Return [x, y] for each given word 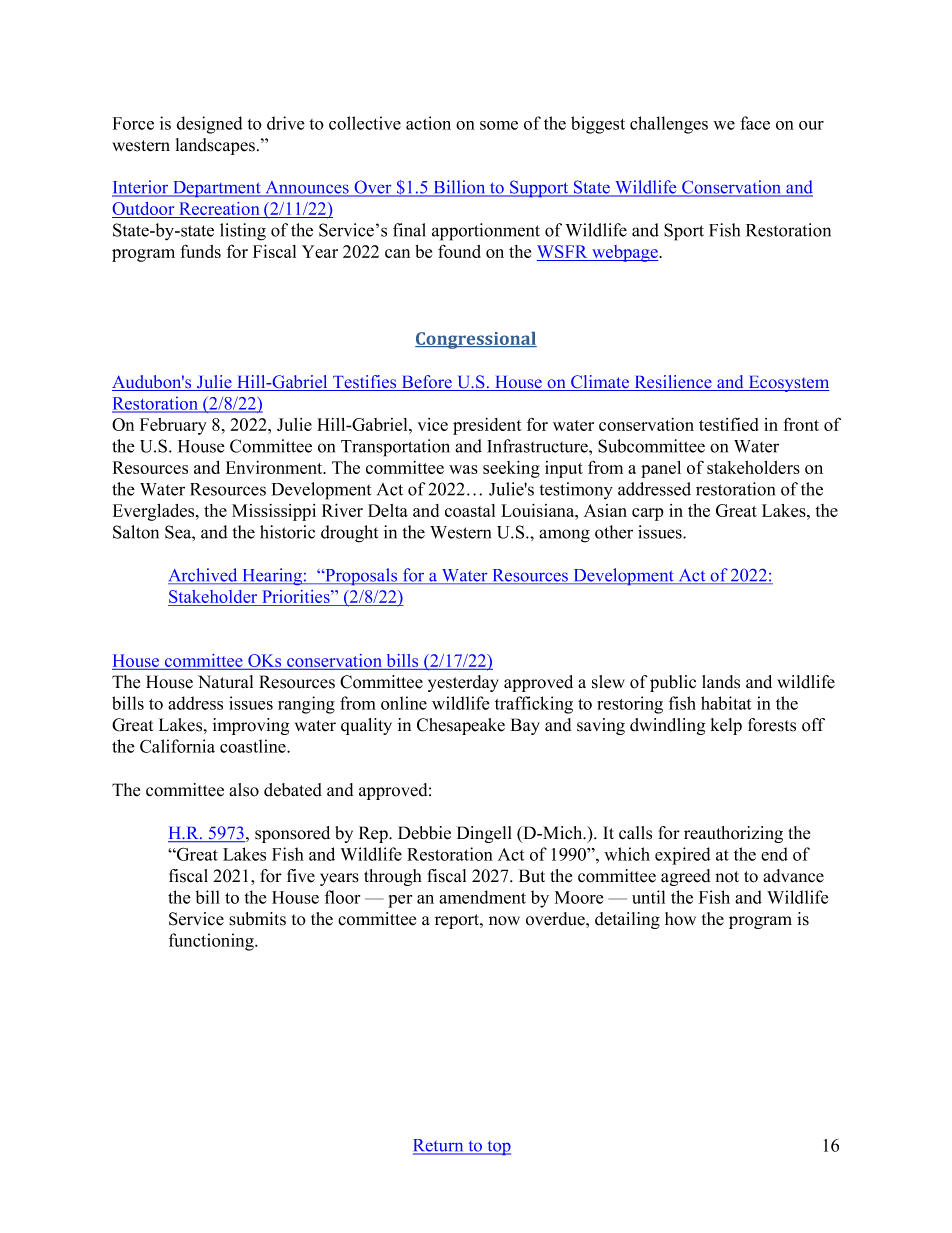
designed [209, 125]
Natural [225, 682]
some [499, 125]
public [673, 683]
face [755, 123]
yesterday [463, 683]
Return [439, 1146]
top [498, 1148]
